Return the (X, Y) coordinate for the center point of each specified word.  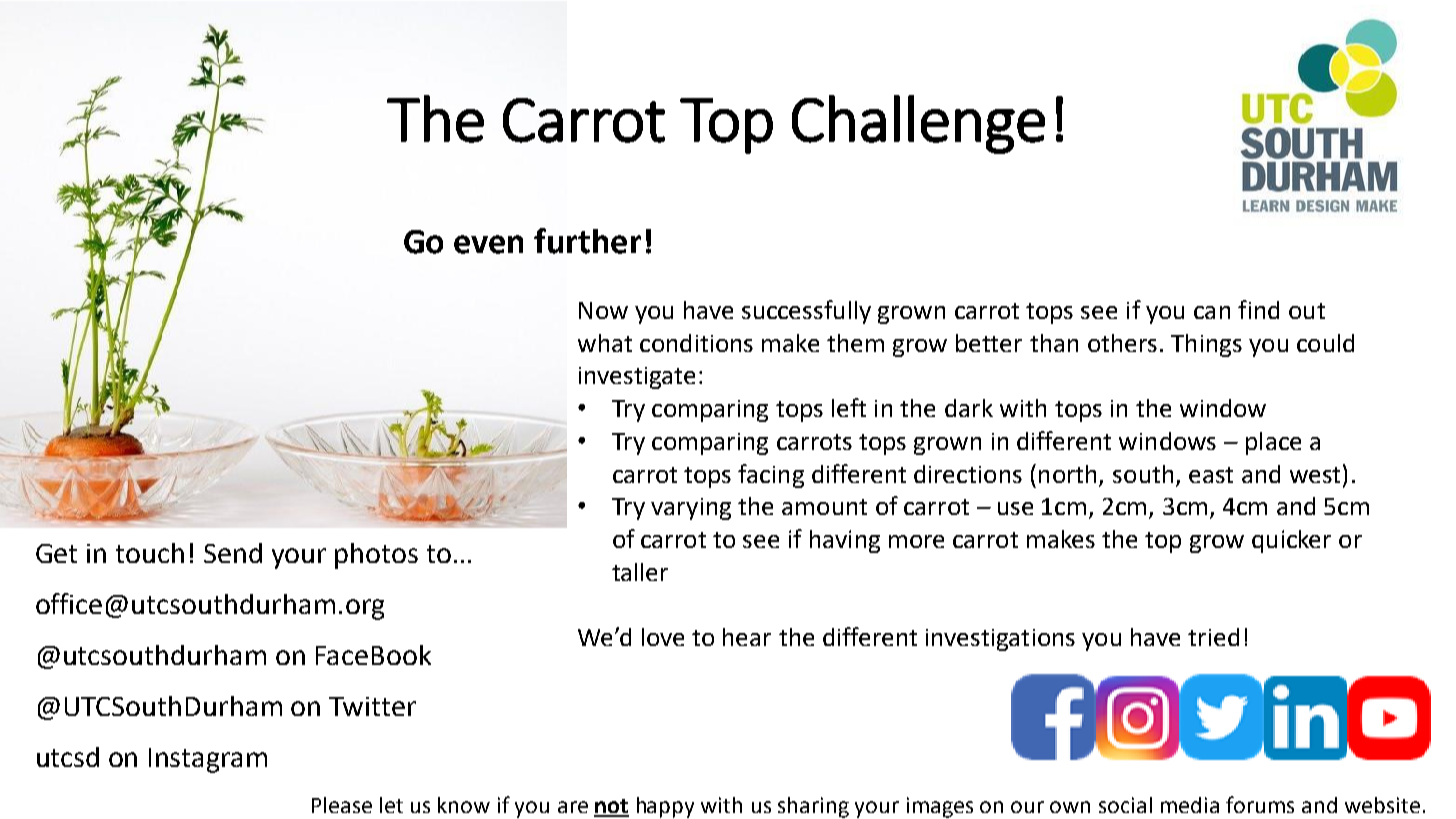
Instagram (208, 760)
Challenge (918, 124)
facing (771, 476)
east (1211, 475)
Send (233, 553)
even (488, 244)
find (1258, 309)
